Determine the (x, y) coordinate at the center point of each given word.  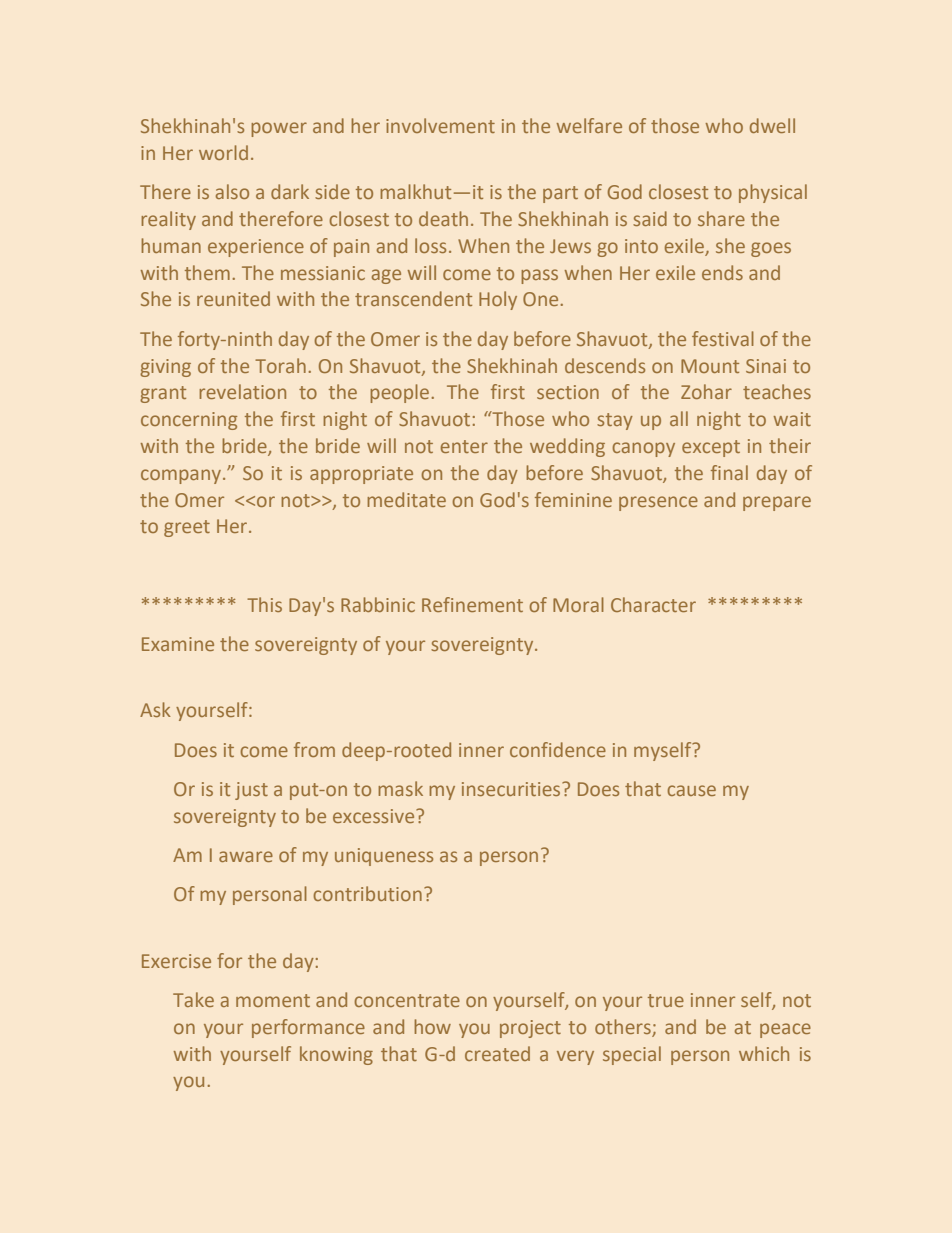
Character (653, 604)
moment (273, 1000)
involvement (440, 125)
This (264, 604)
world (223, 152)
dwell (772, 125)
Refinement (472, 604)
